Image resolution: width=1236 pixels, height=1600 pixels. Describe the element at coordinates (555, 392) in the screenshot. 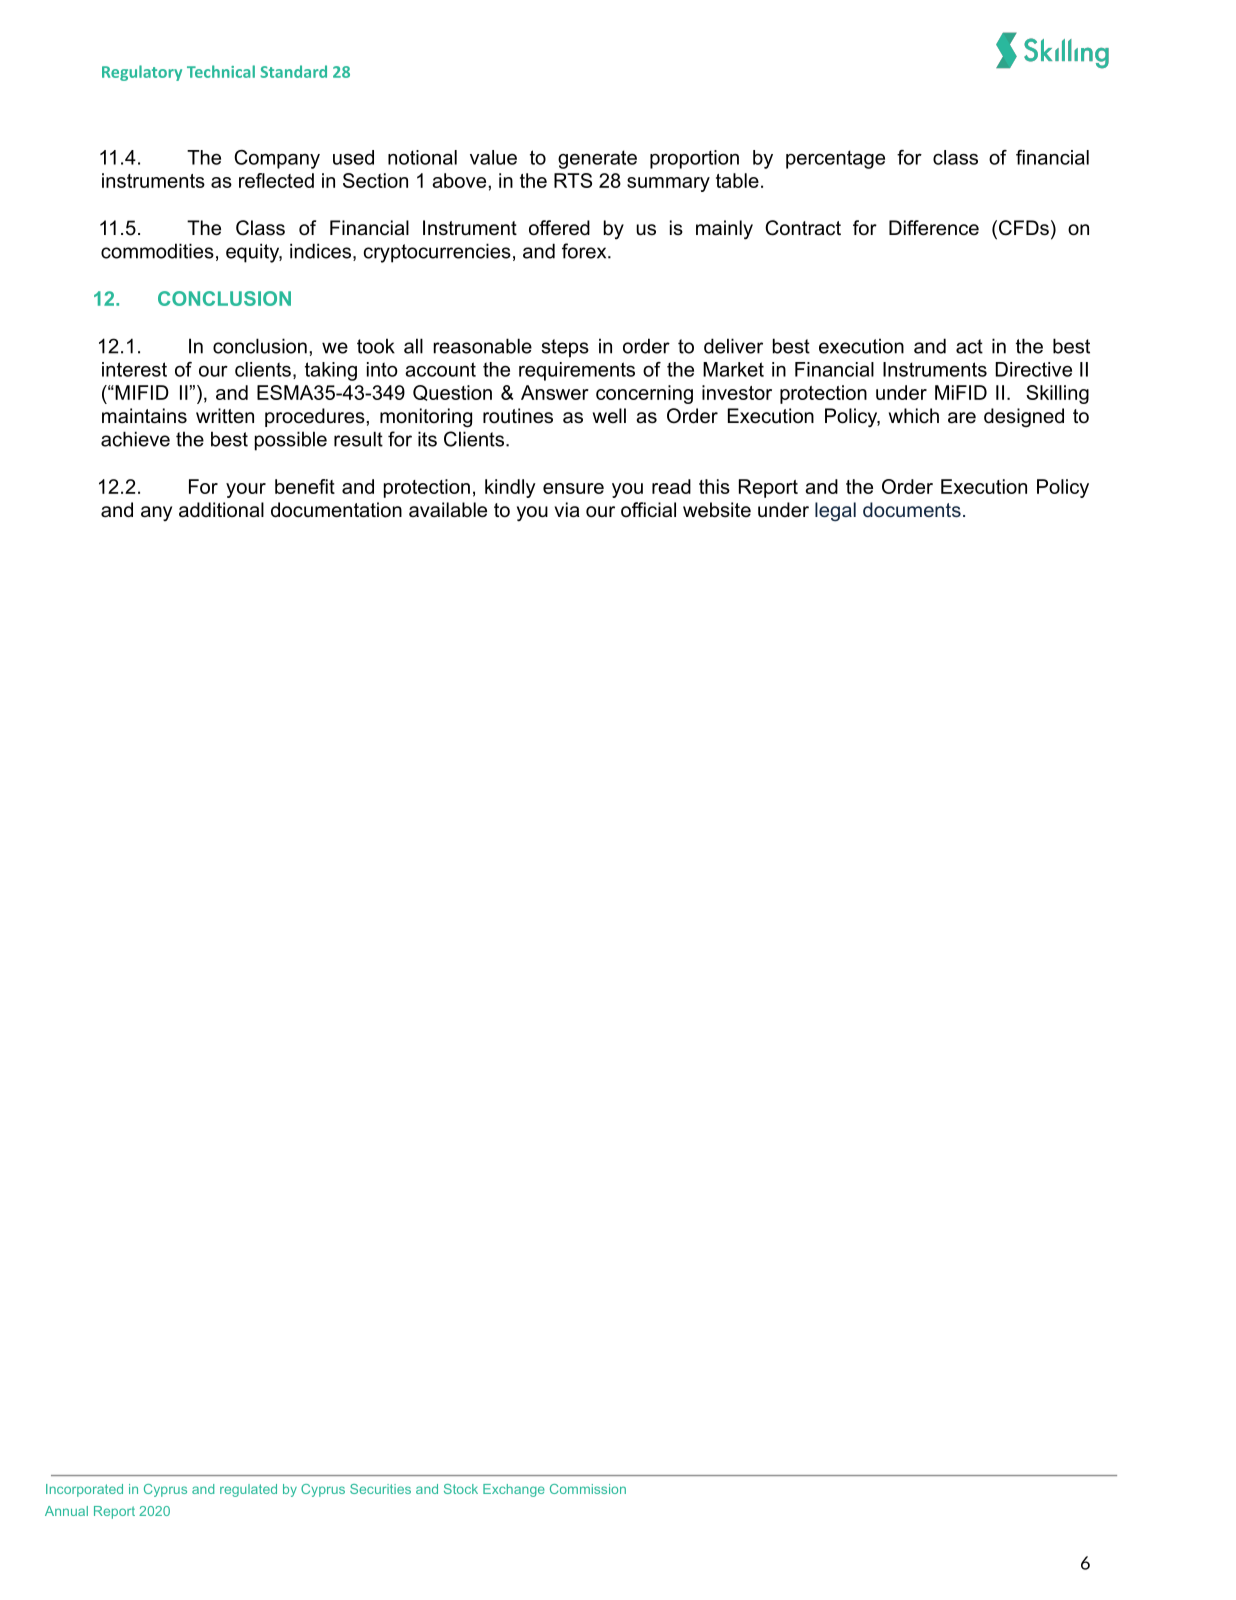

I see `Answer` at that location.
